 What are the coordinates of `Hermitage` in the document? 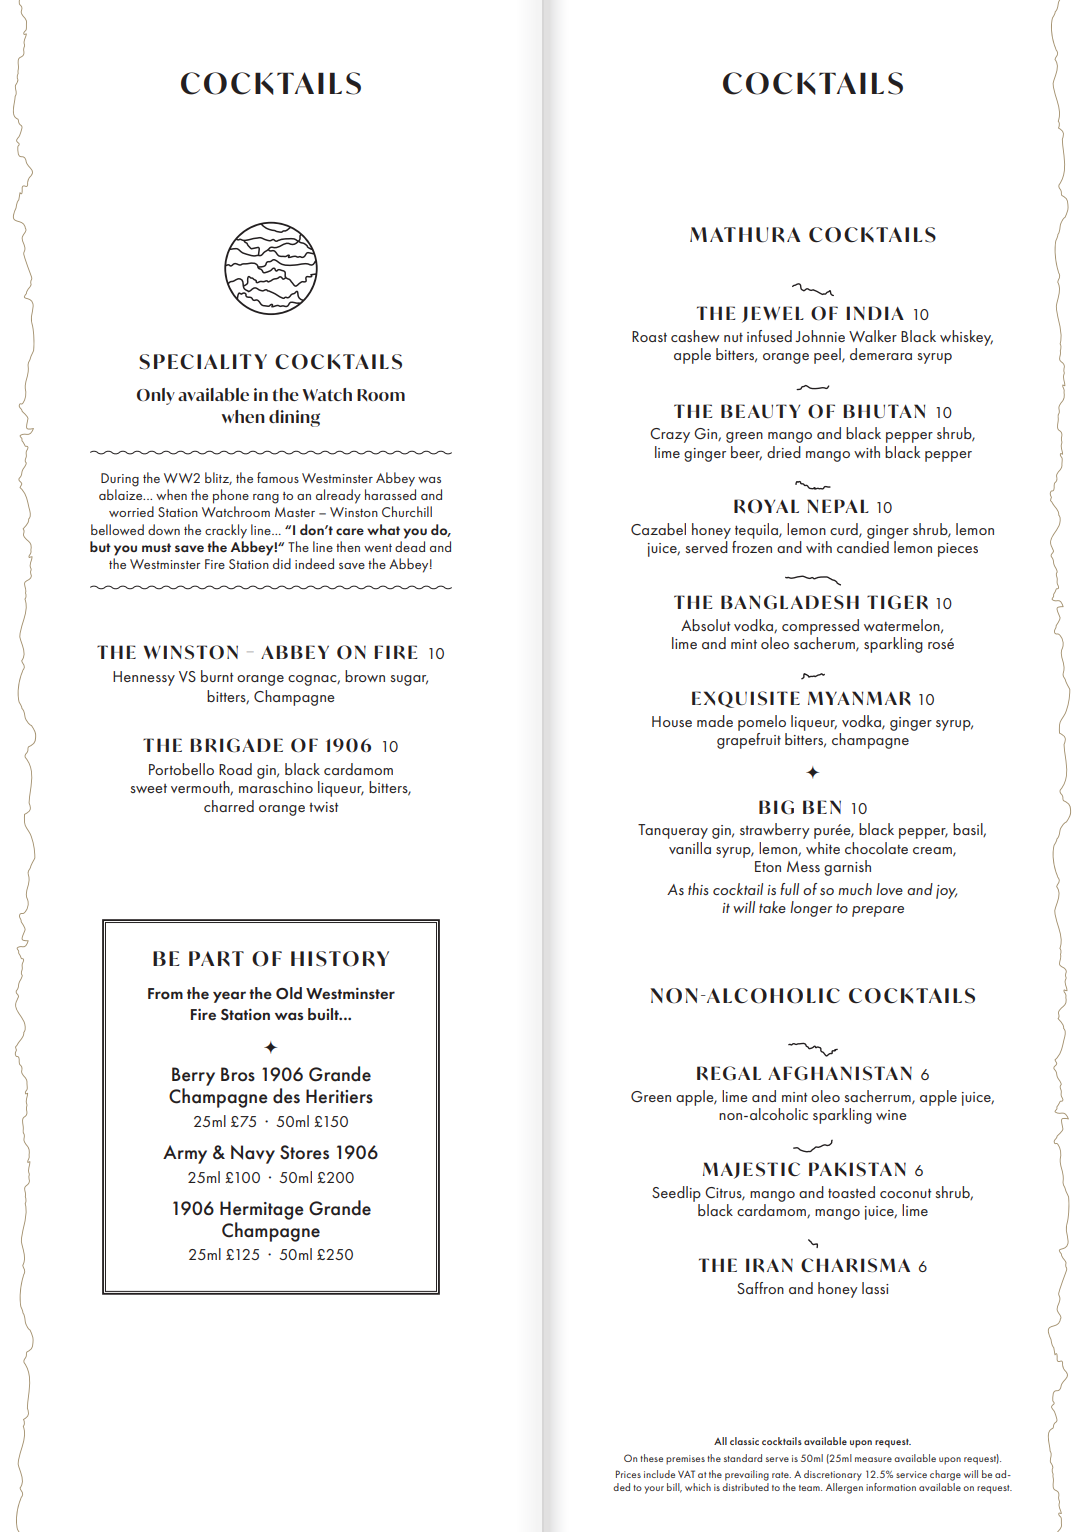 It's located at (262, 1210).
